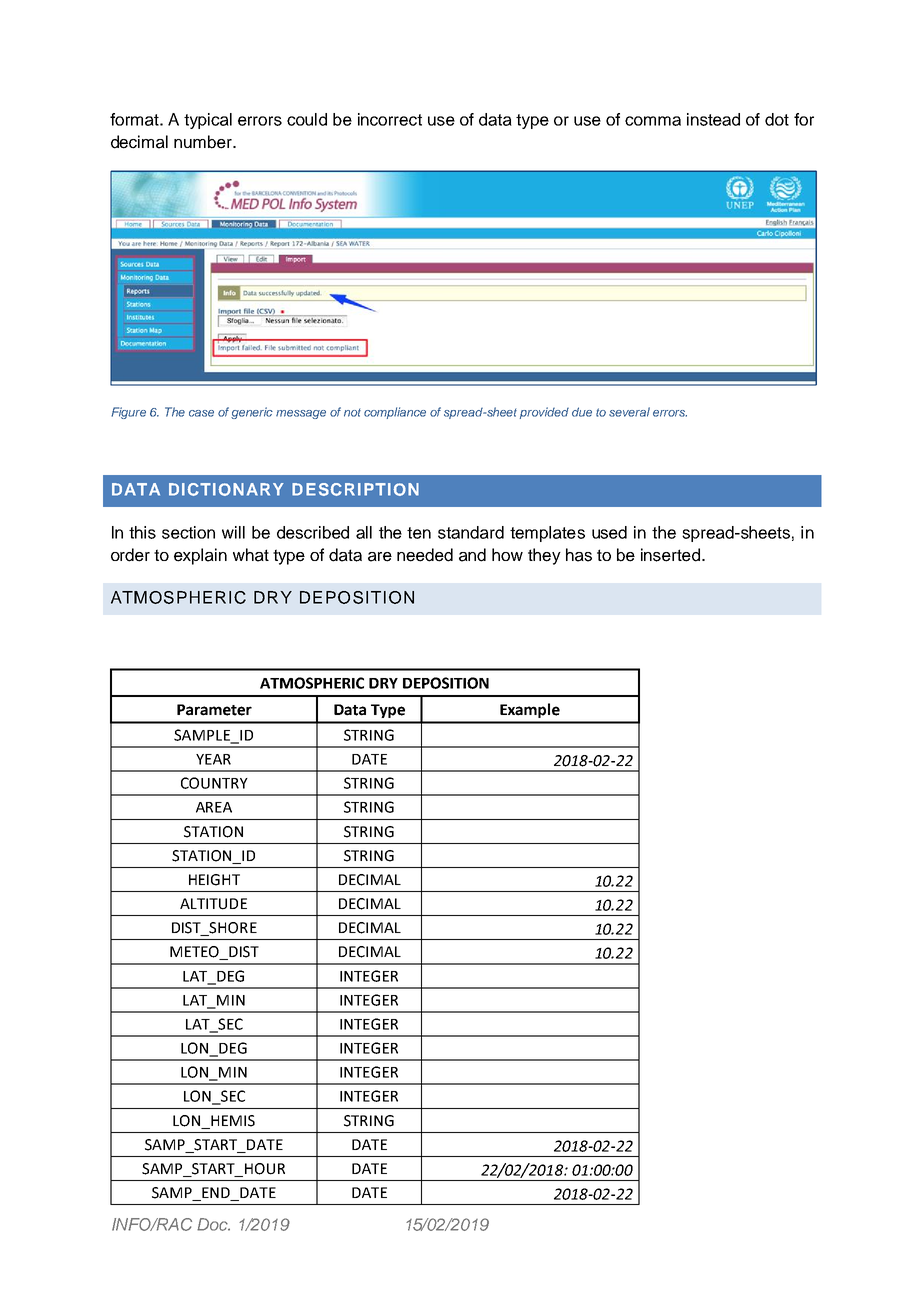 Image resolution: width=924 pixels, height=1308 pixels. What do you see at coordinates (188, 532) in the document?
I see `section` at bounding box center [188, 532].
